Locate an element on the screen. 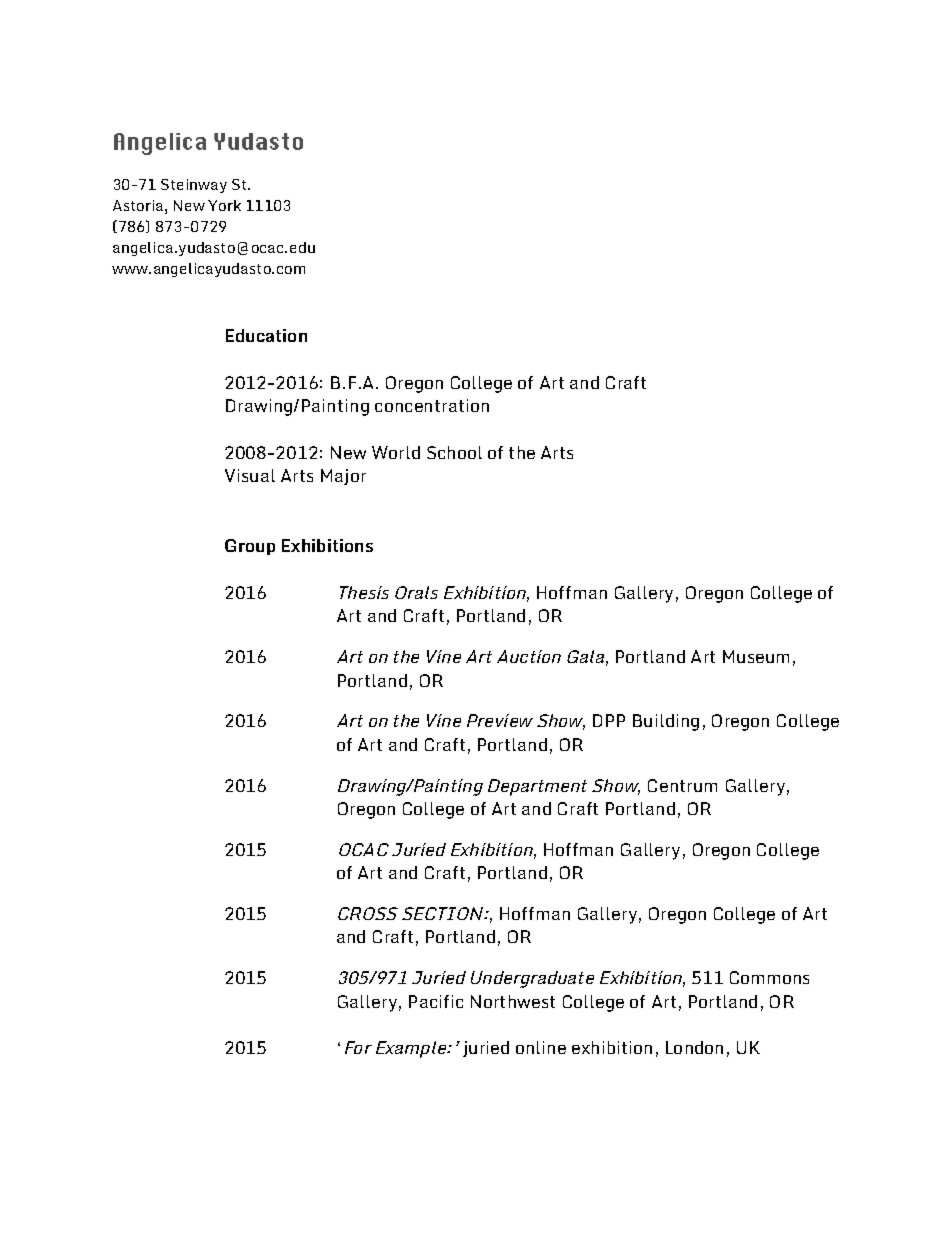  World is located at coordinates (396, 452).
